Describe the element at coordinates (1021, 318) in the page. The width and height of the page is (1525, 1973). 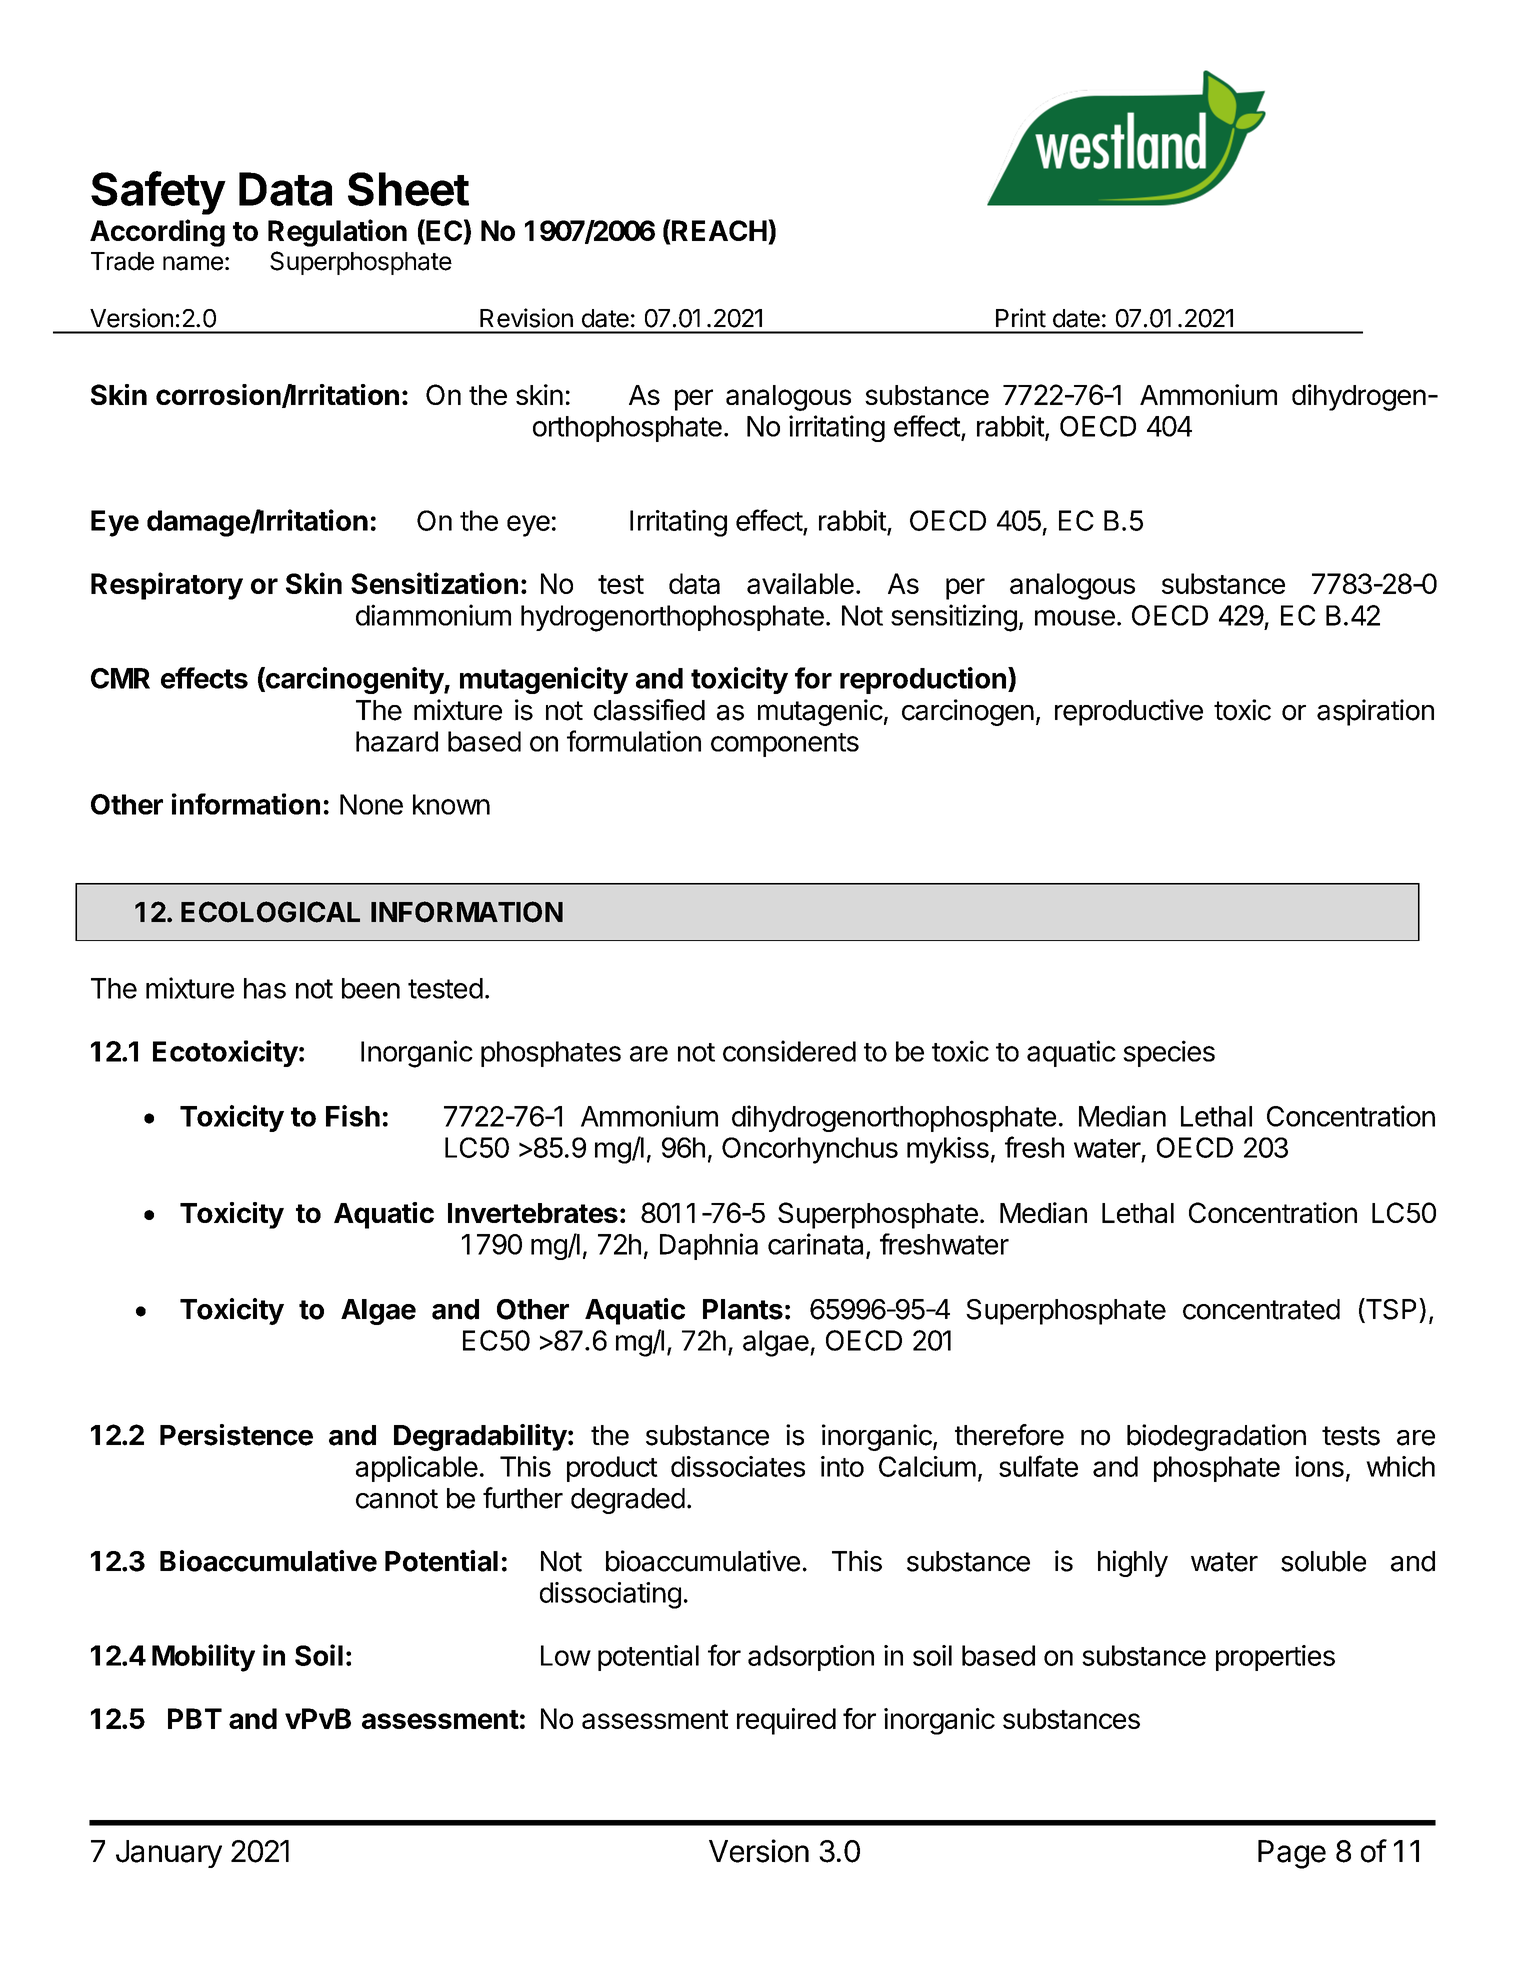
I see `Print` at that location.
